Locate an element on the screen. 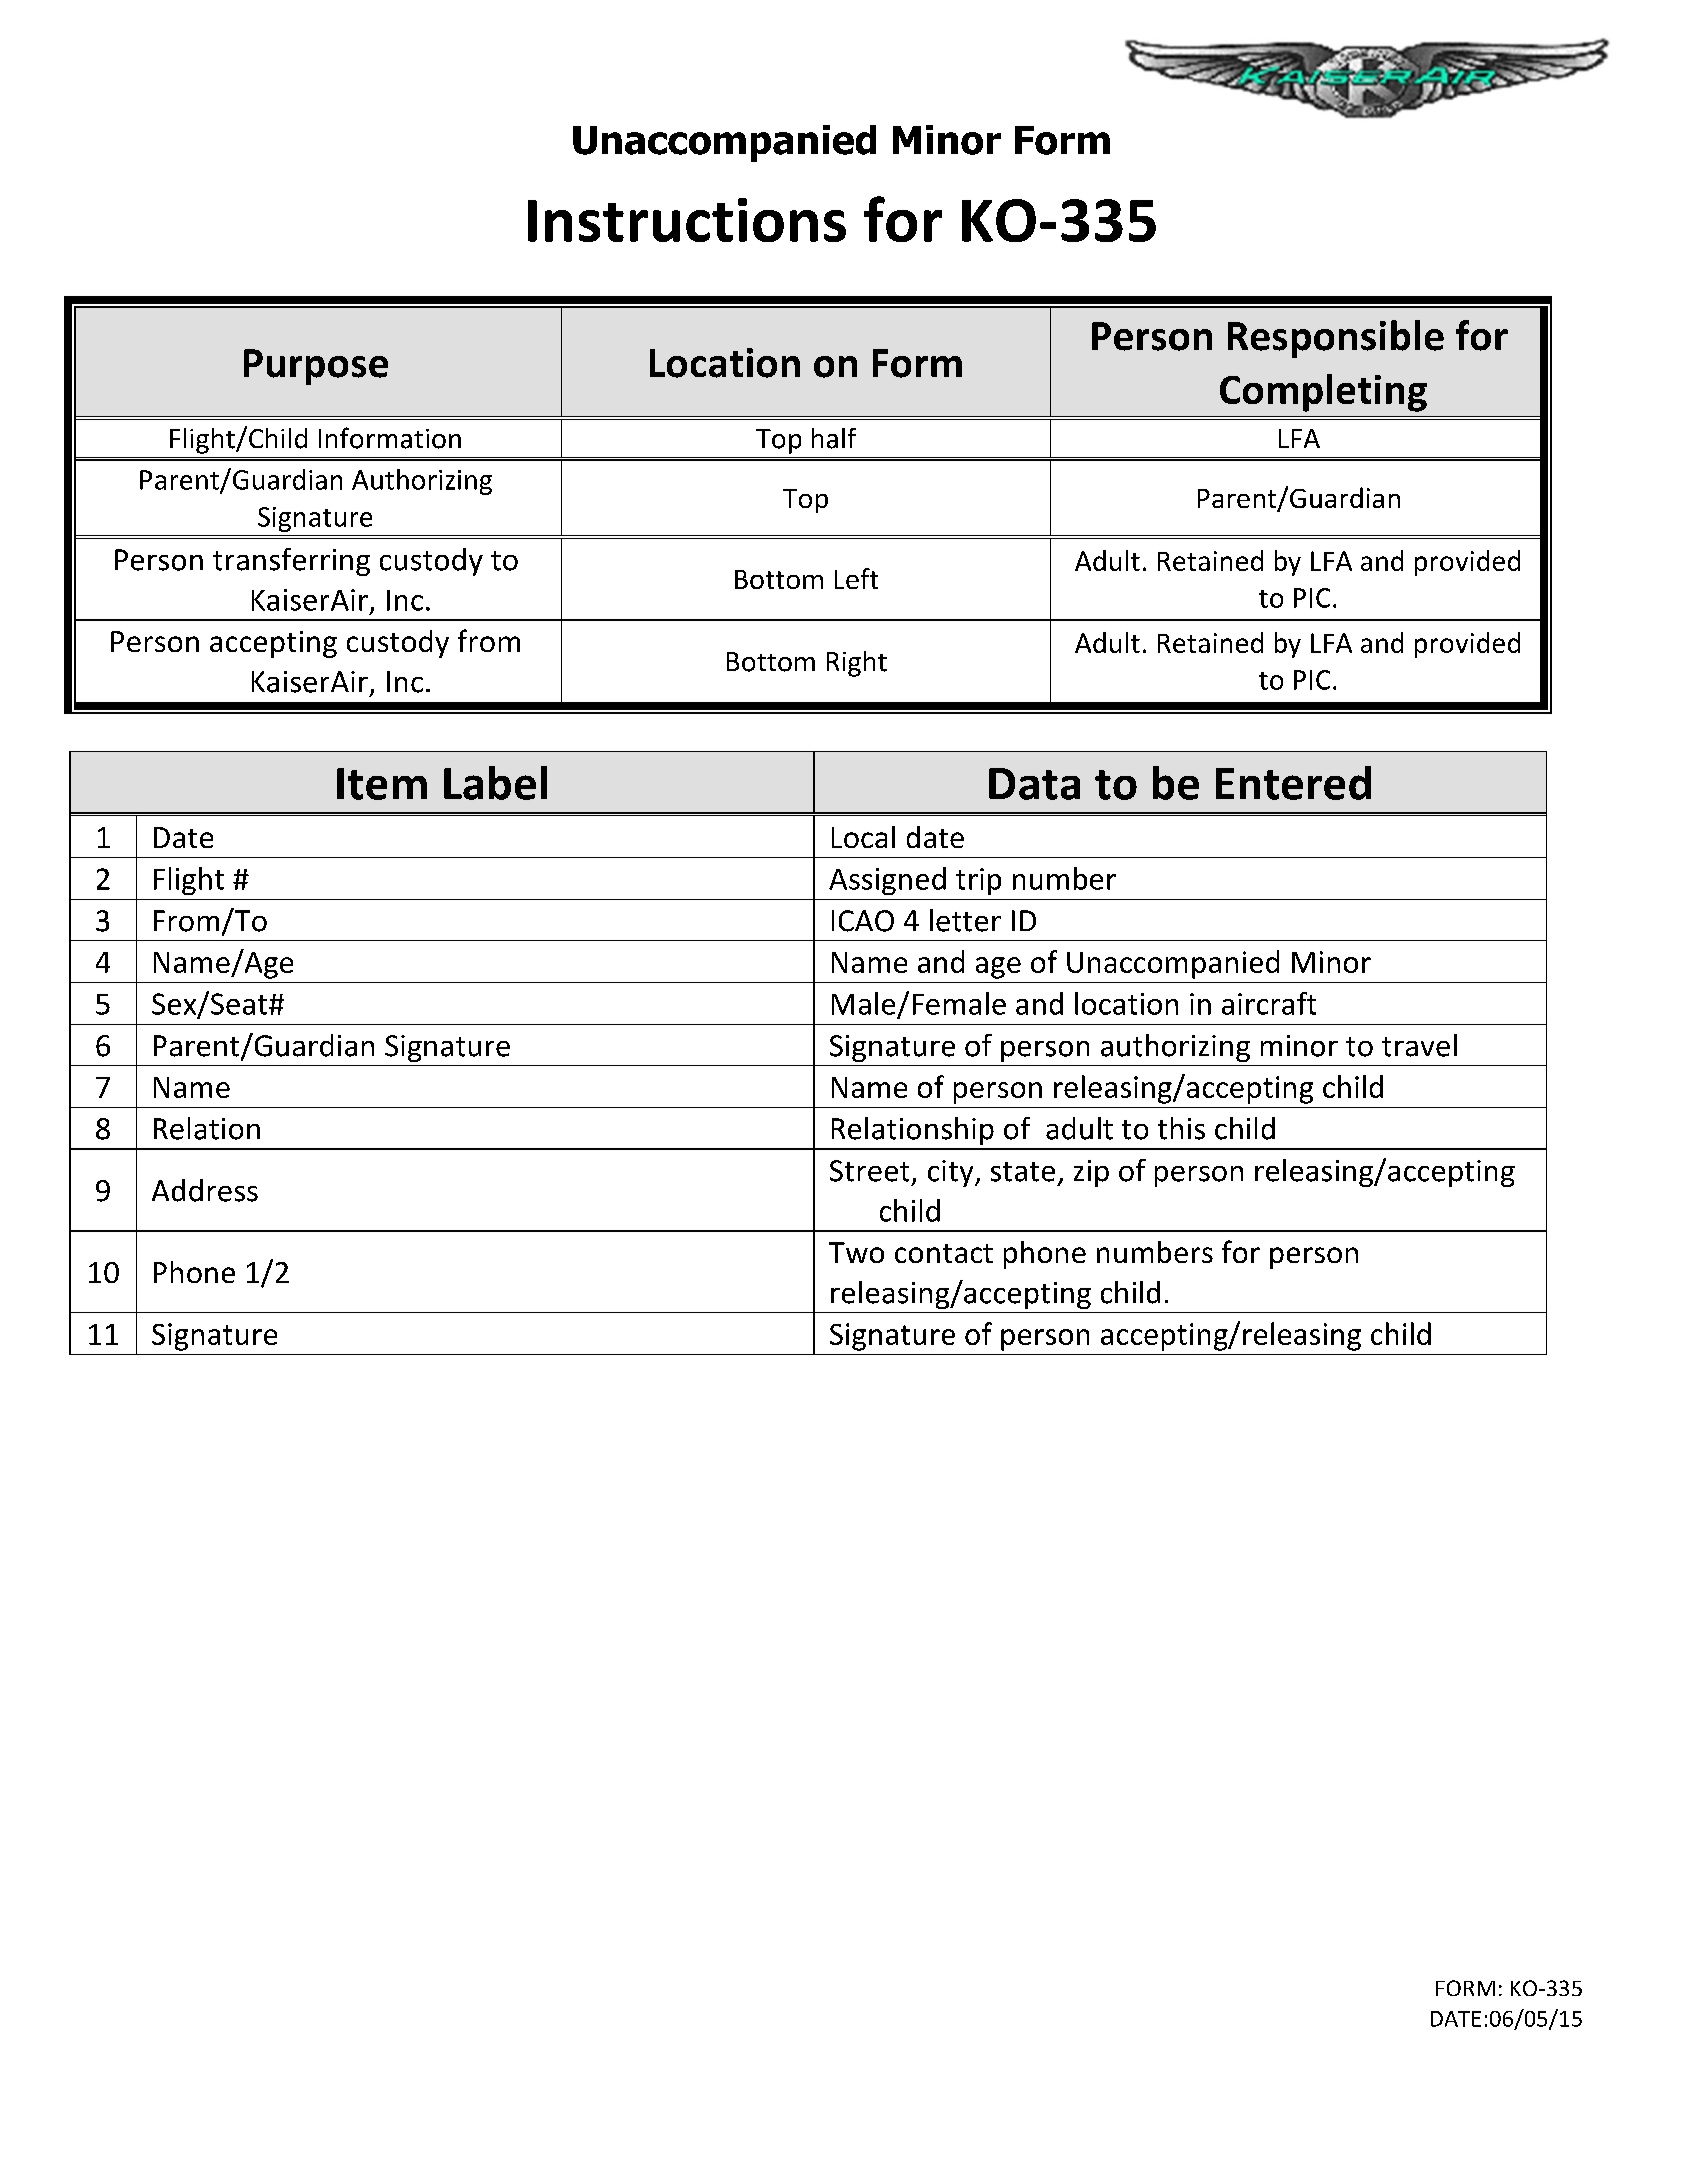 The width and height of the screenshot is (1682, 2177). Item is located at coordinates (382, 784).
